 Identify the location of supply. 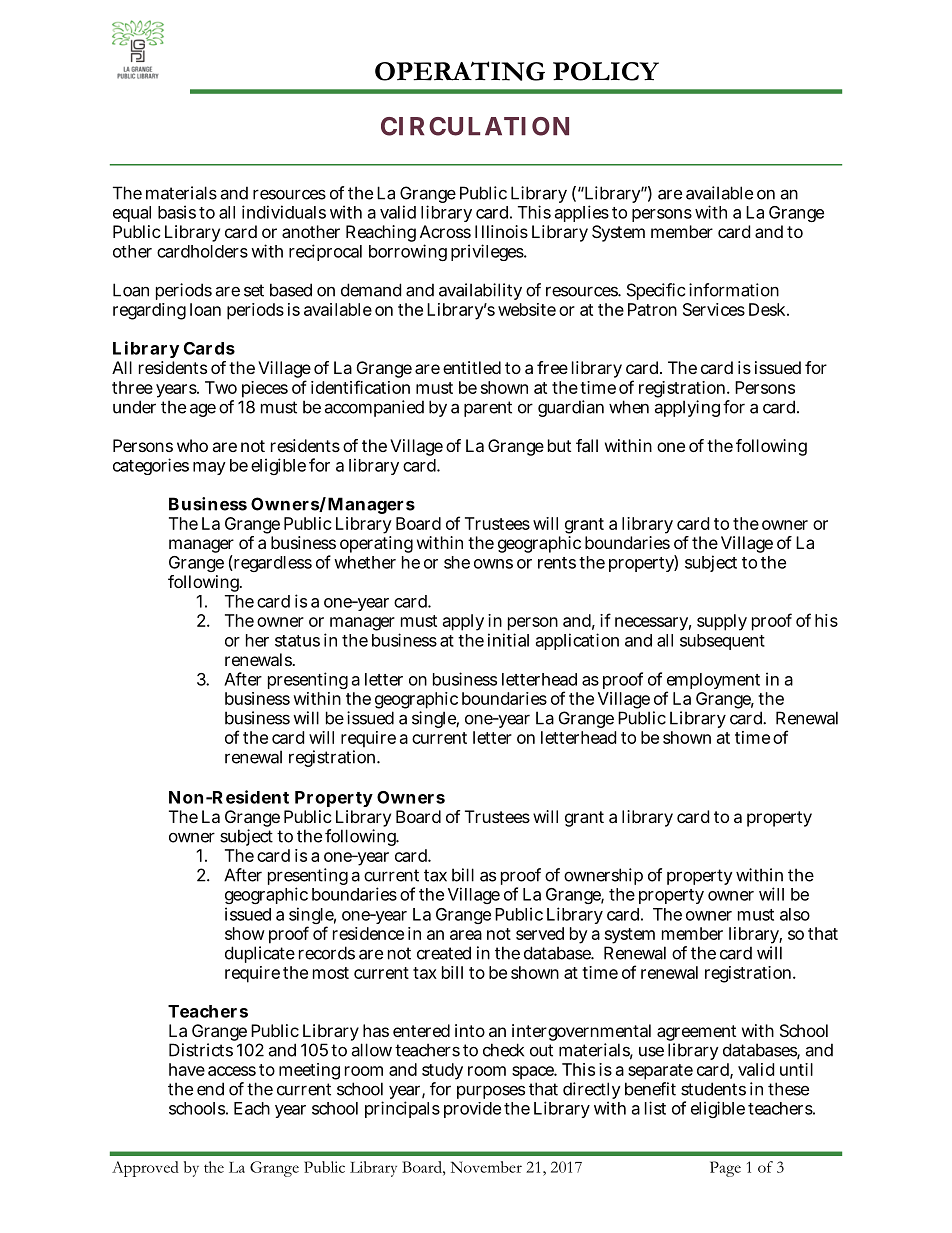
(722, 622).
